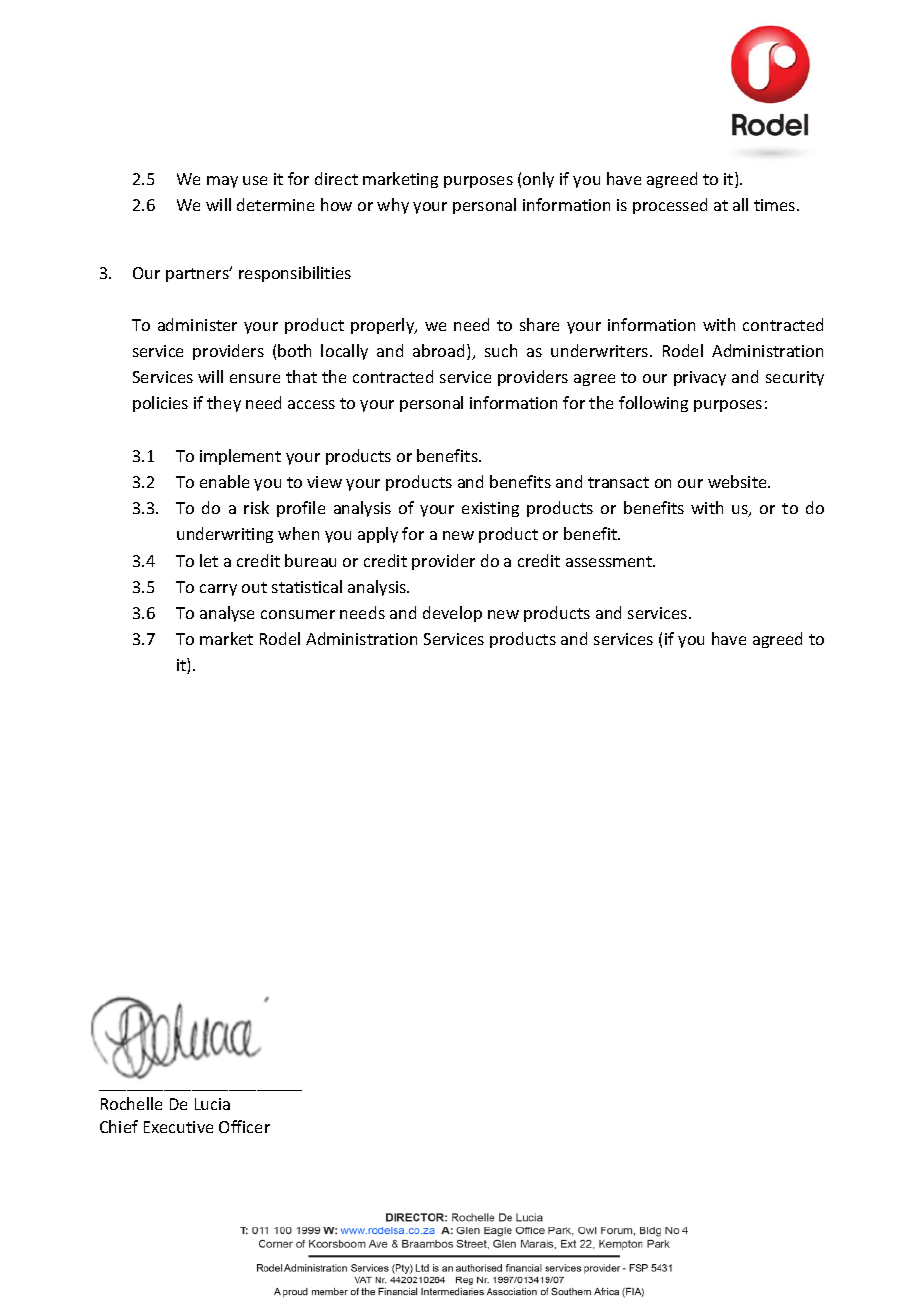 The height and width of the image is (1308, 924). Describe the element at coordinates (227, 614) in the image. I see `analyse` at that location.
